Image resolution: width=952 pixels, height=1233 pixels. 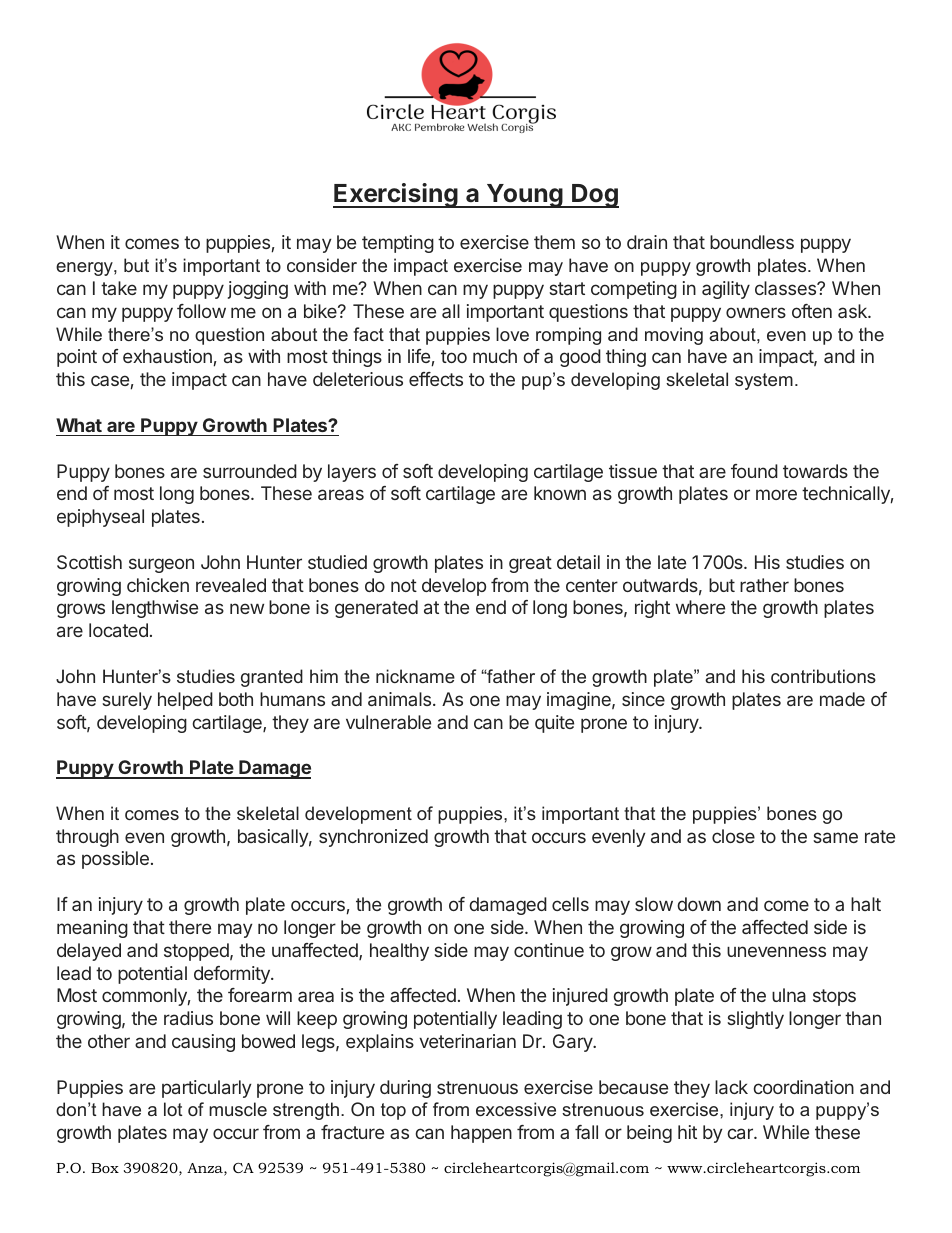 I want to click on contributions, so click(x=823, y=676).
